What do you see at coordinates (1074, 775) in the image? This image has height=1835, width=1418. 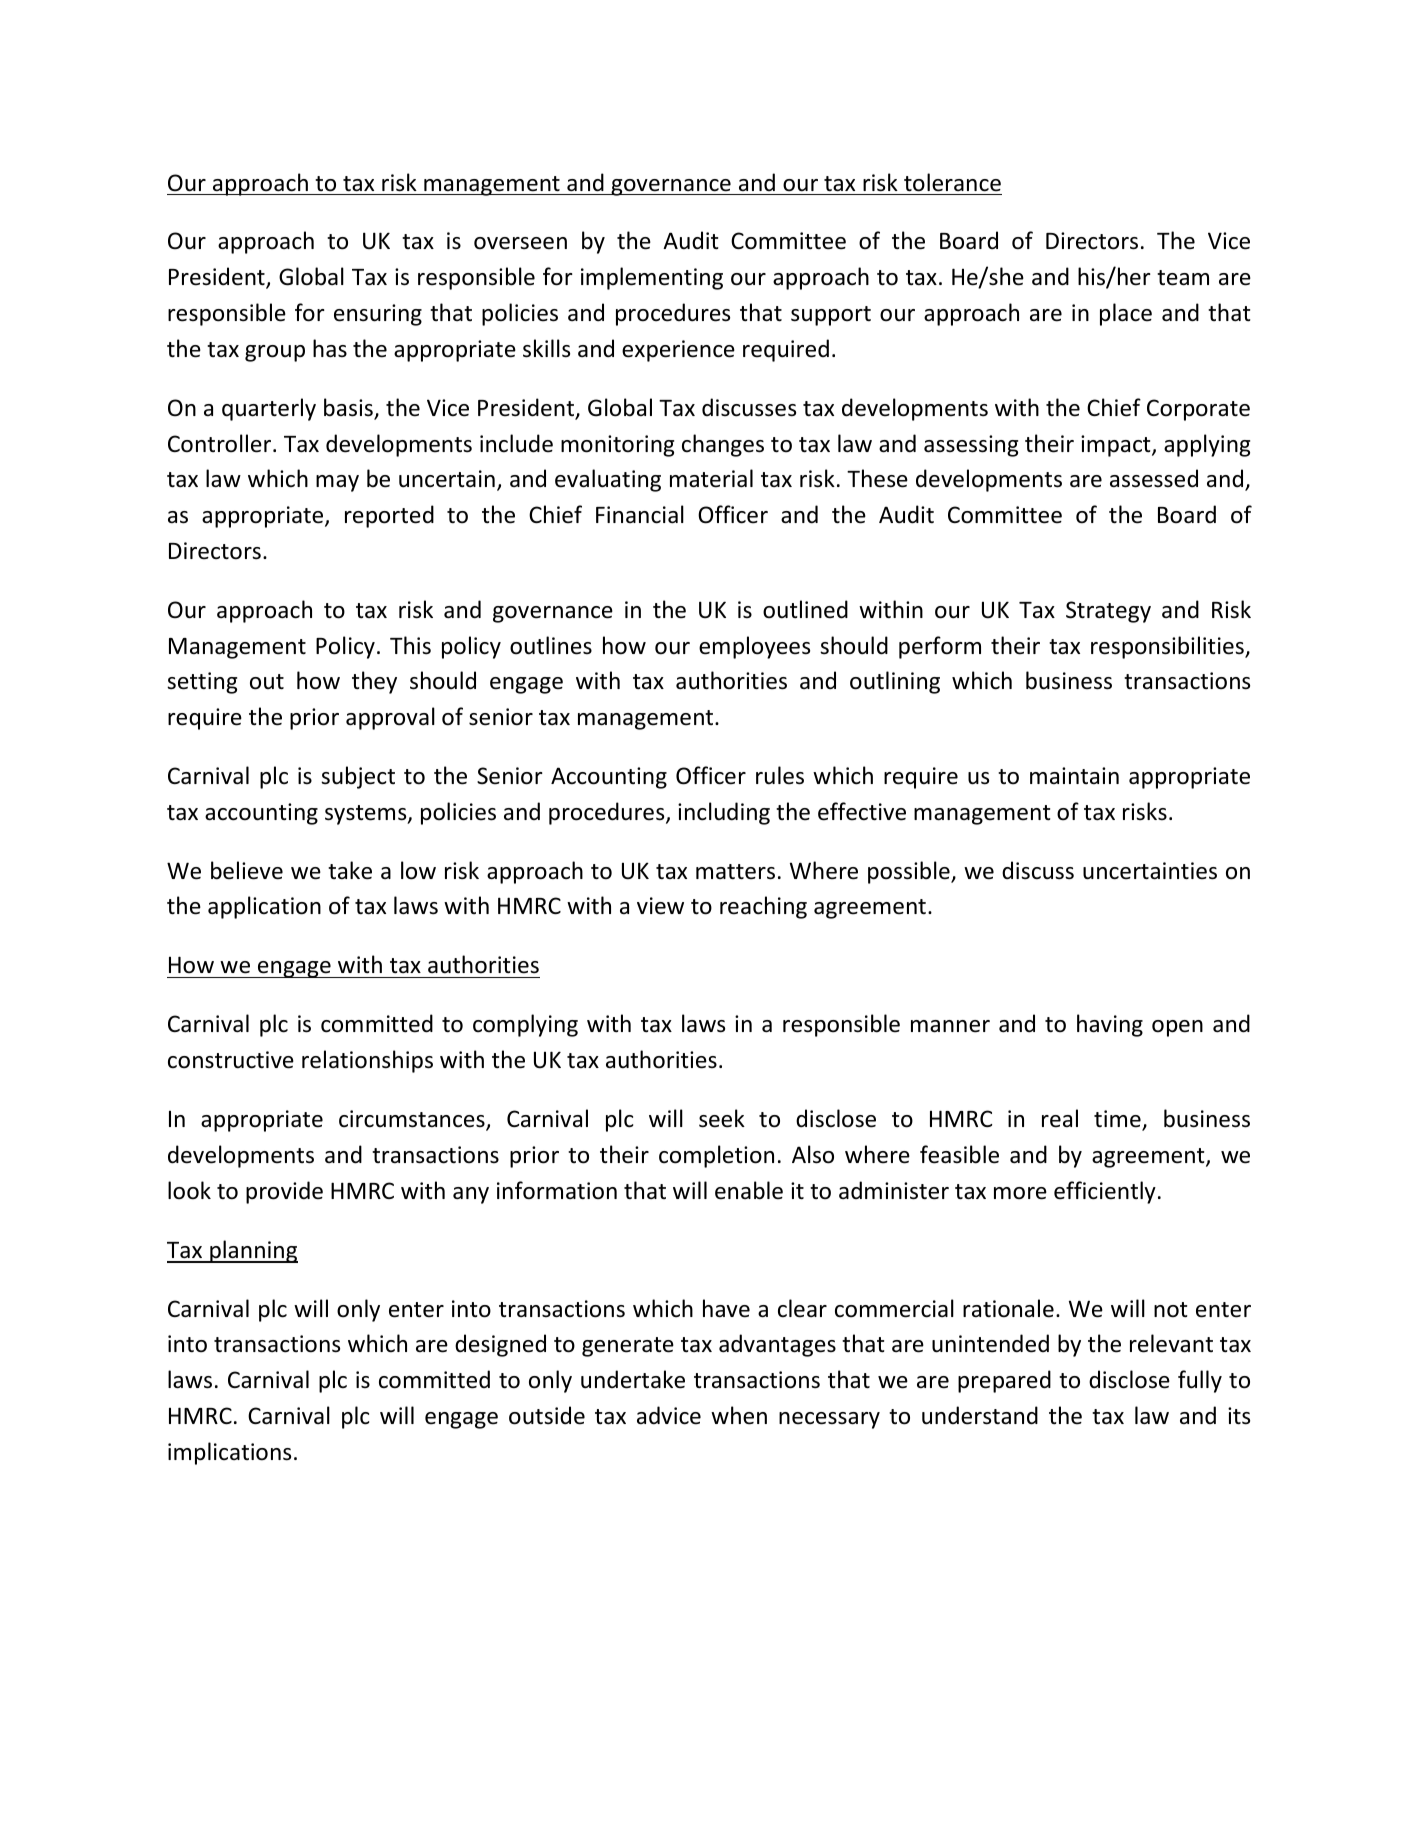 I see `maintain` at bounding box center [1074, 775].
